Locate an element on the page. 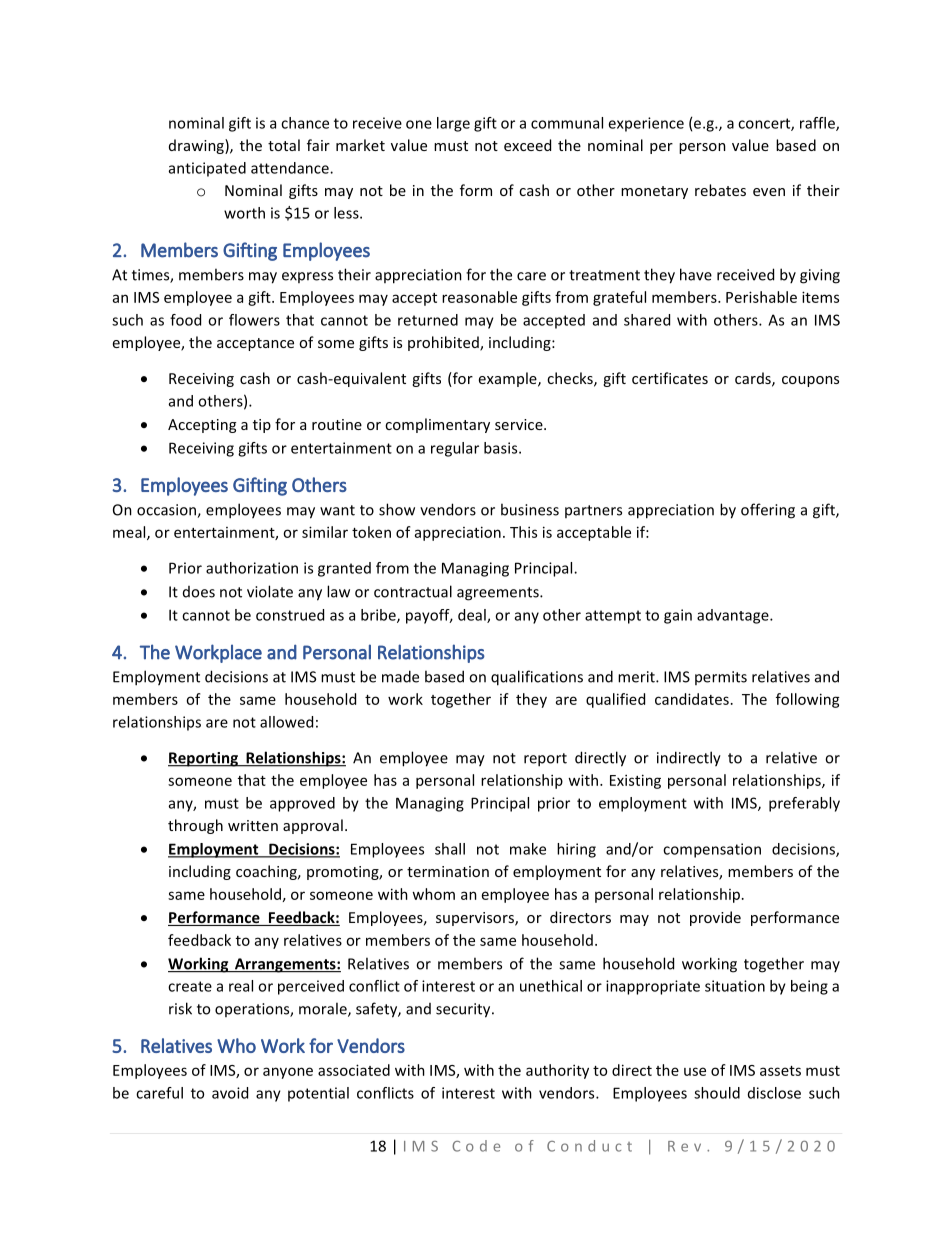 Image resolution: width=952 pixels, height=1233 pixels. large is located at coordinates (453, 124).
